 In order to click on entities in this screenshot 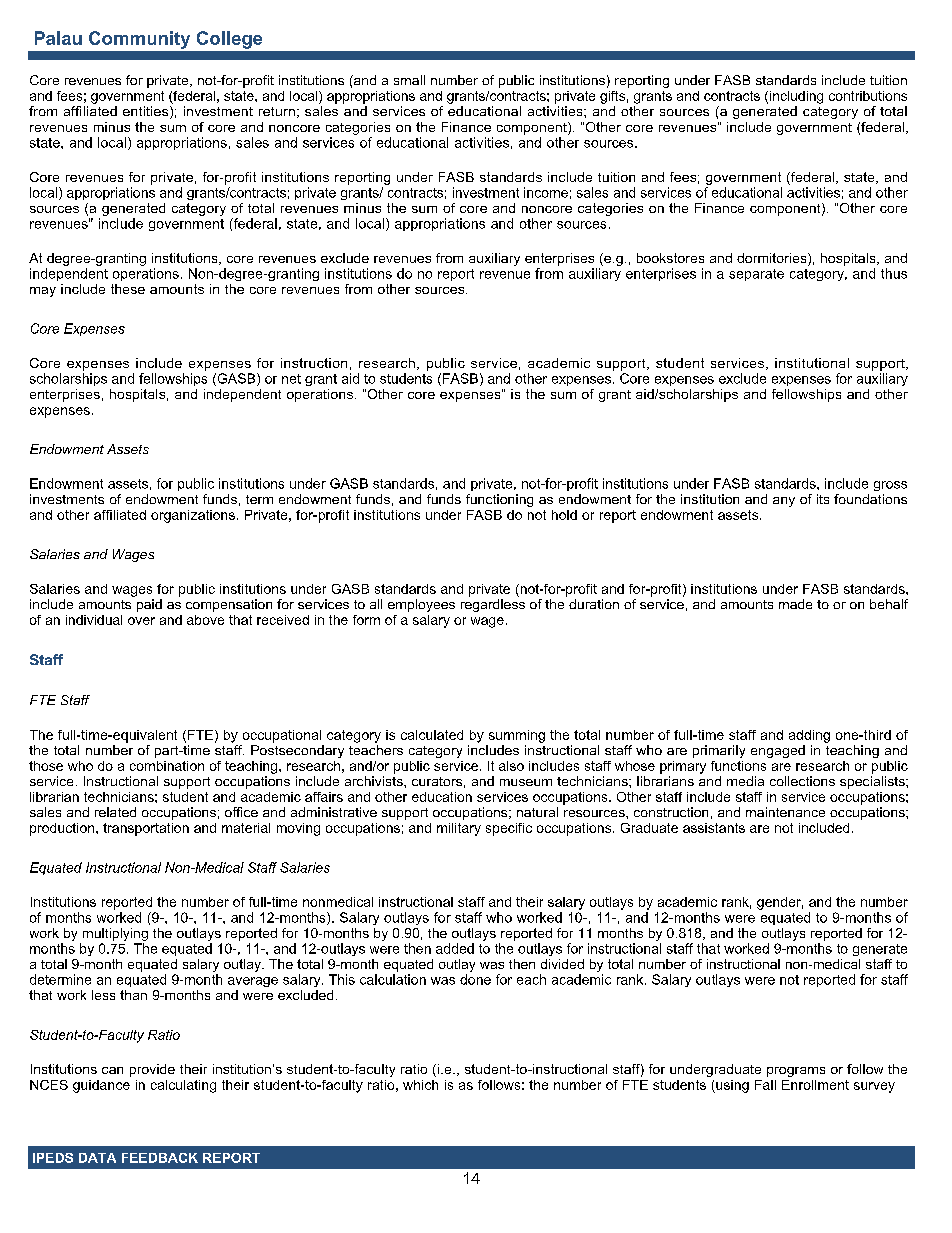, I will do `click(147, 112)`.
